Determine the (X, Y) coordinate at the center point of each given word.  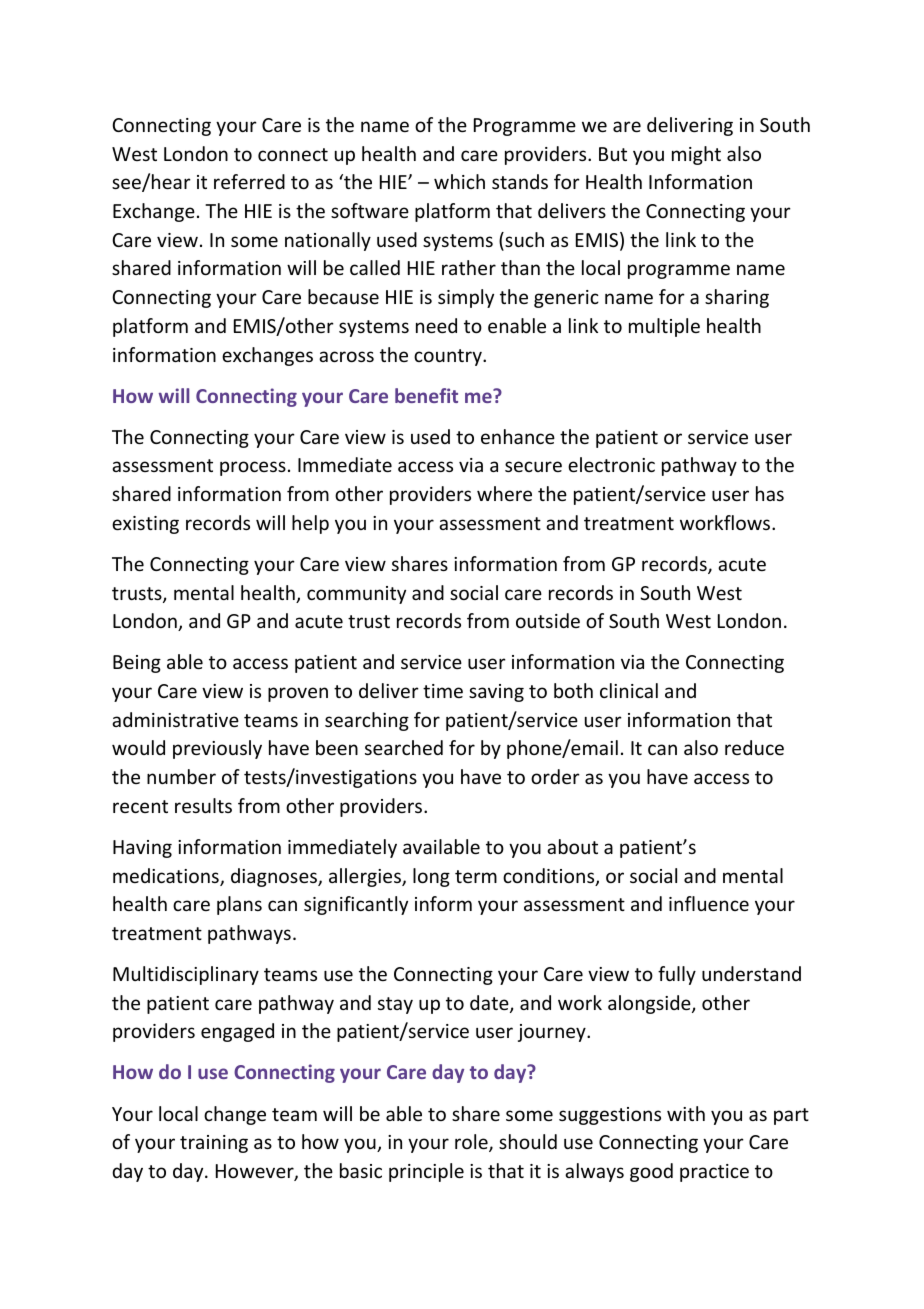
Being (137, 664)
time (443, 691)
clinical (629, 690)
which (459, 181)
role (472, 1143)
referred (249, 181)
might (696, 155)
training (214, 1144)
